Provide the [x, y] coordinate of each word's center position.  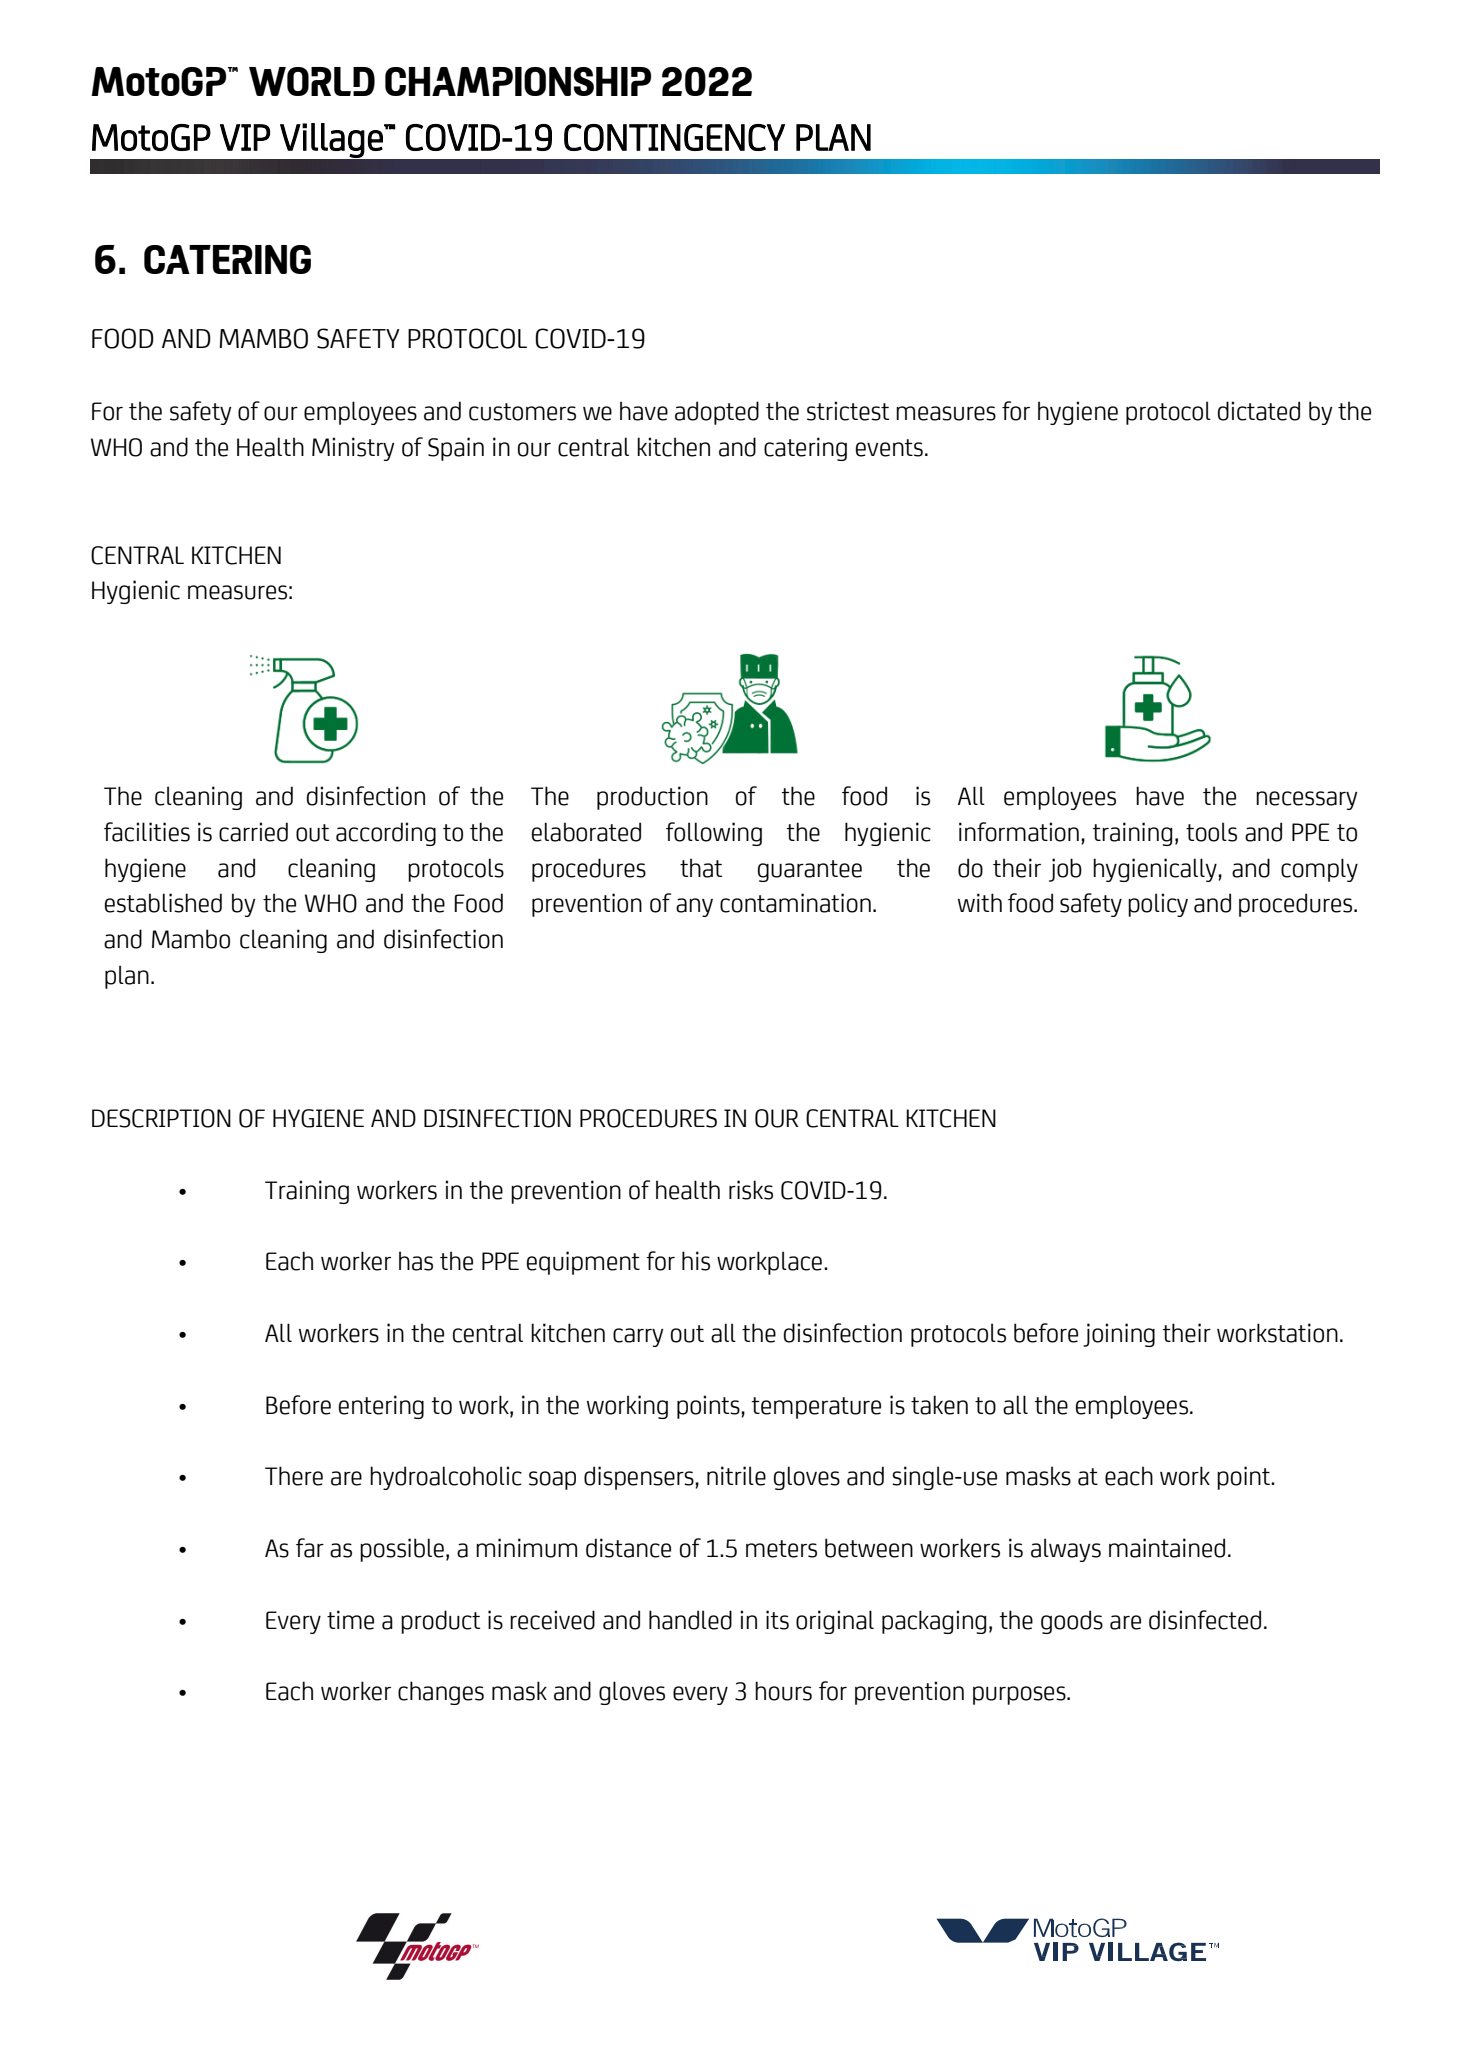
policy [1158, 905]
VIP [245, 137]
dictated [1259, 411]
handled [690, 1620]
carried [253, 832]
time [350, 1620]
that [701, 868]
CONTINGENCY [674, 137]
